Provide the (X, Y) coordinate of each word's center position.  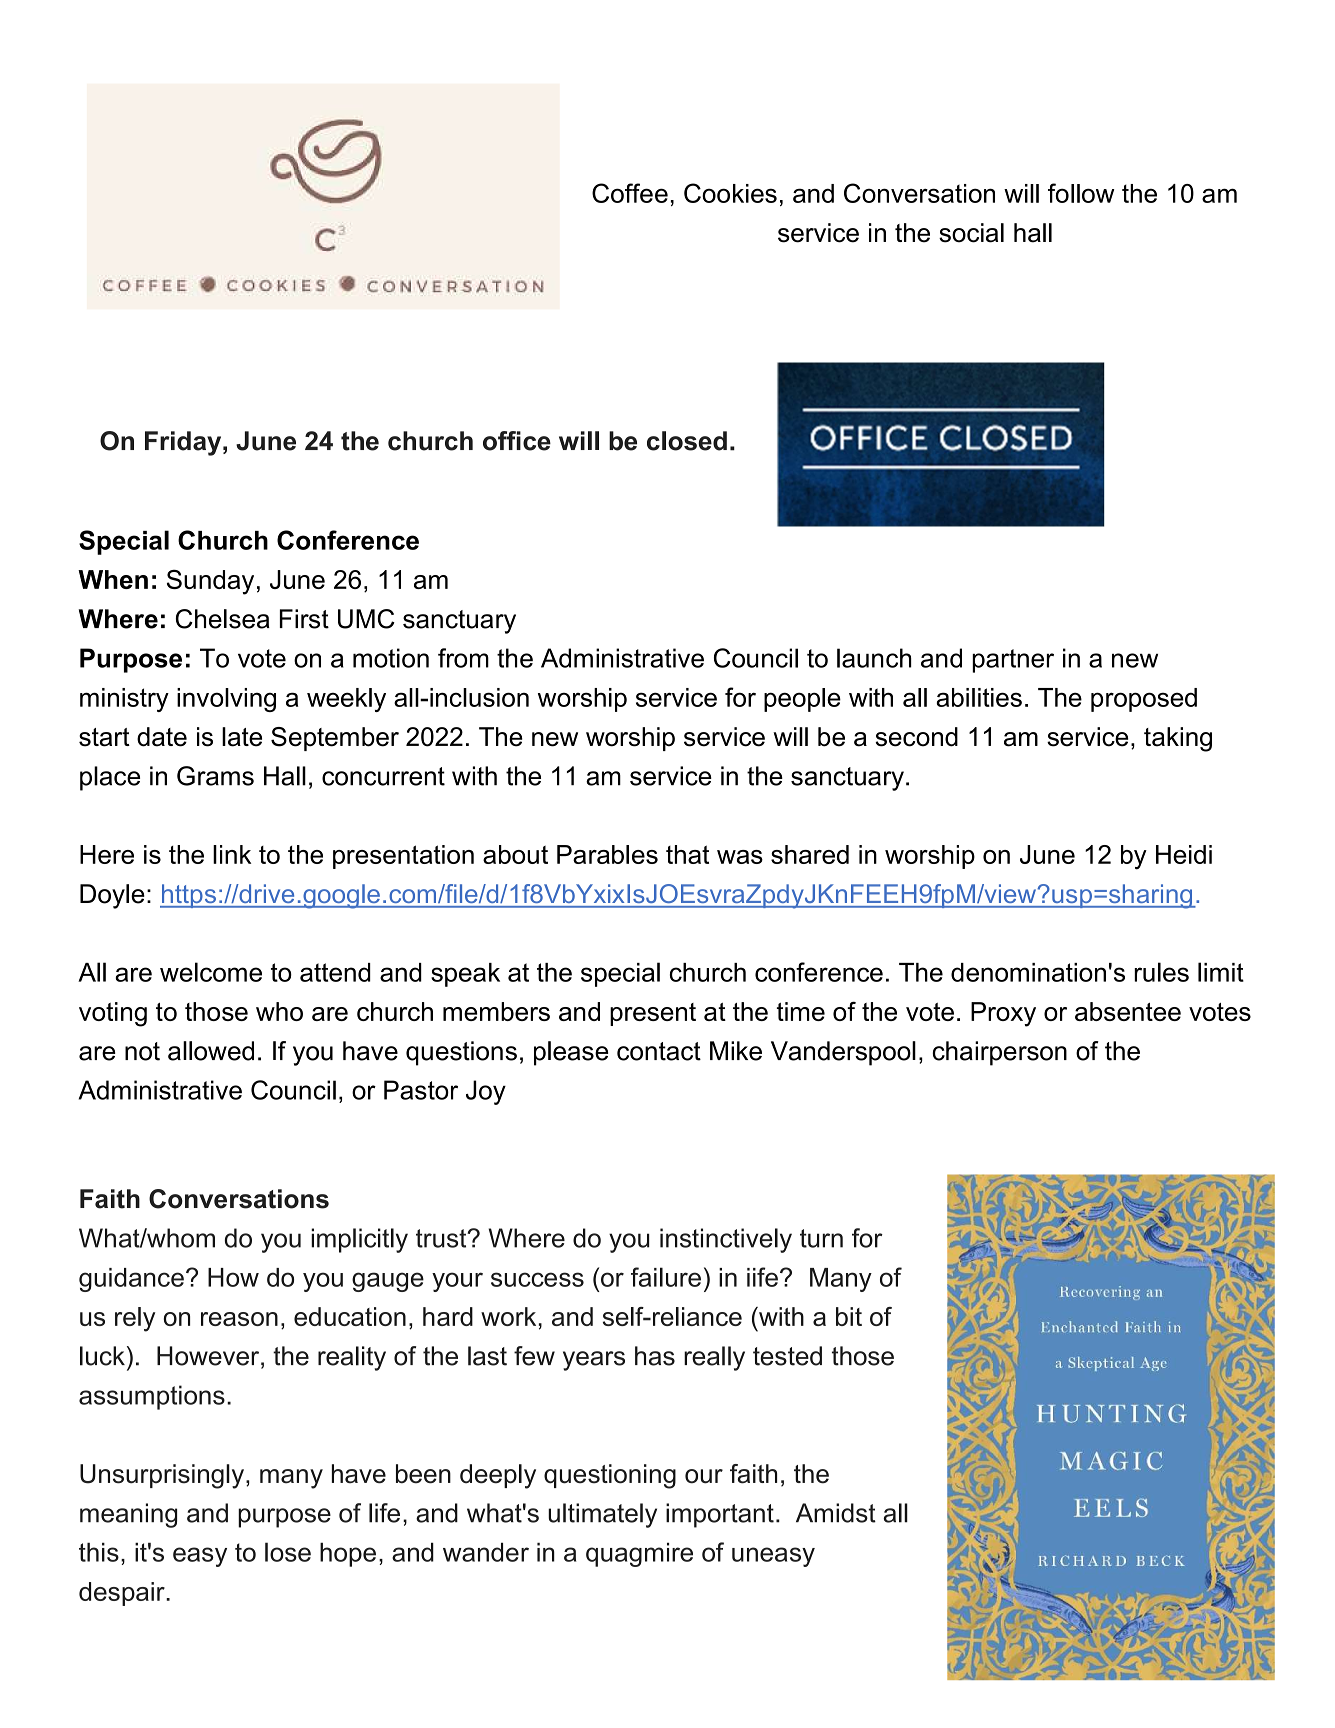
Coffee (630, 193)
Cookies (730, 193)
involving (226, 700)
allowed (211, 1051)
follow (1081, 193)
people (802, 700)
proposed (1144, 700)
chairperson (999, 1053)
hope (348, 1554)
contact (659, 1051)
